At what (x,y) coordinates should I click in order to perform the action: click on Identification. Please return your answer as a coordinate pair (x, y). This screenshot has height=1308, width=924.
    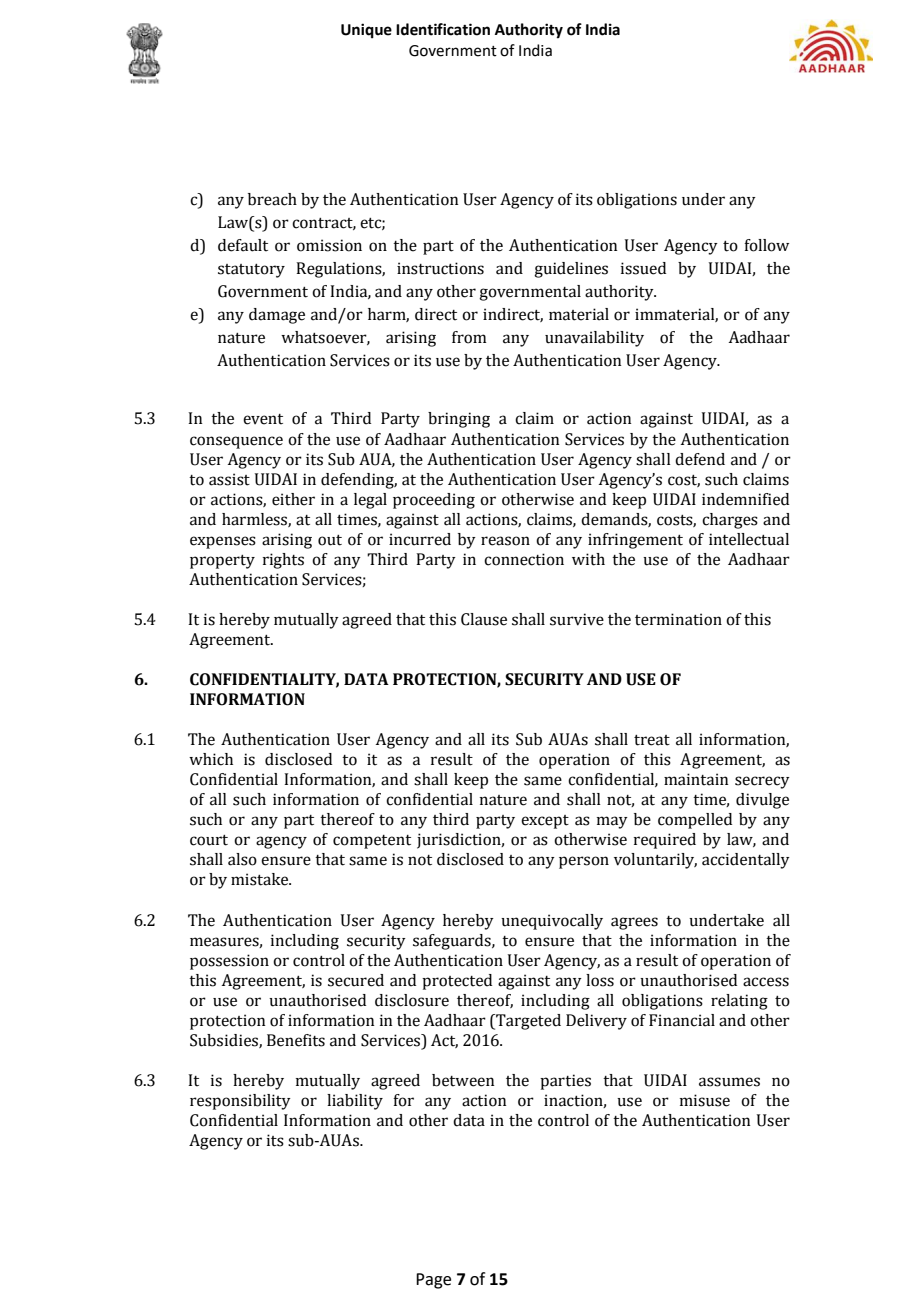
    Looking at the image, I should click on (443, 29).
